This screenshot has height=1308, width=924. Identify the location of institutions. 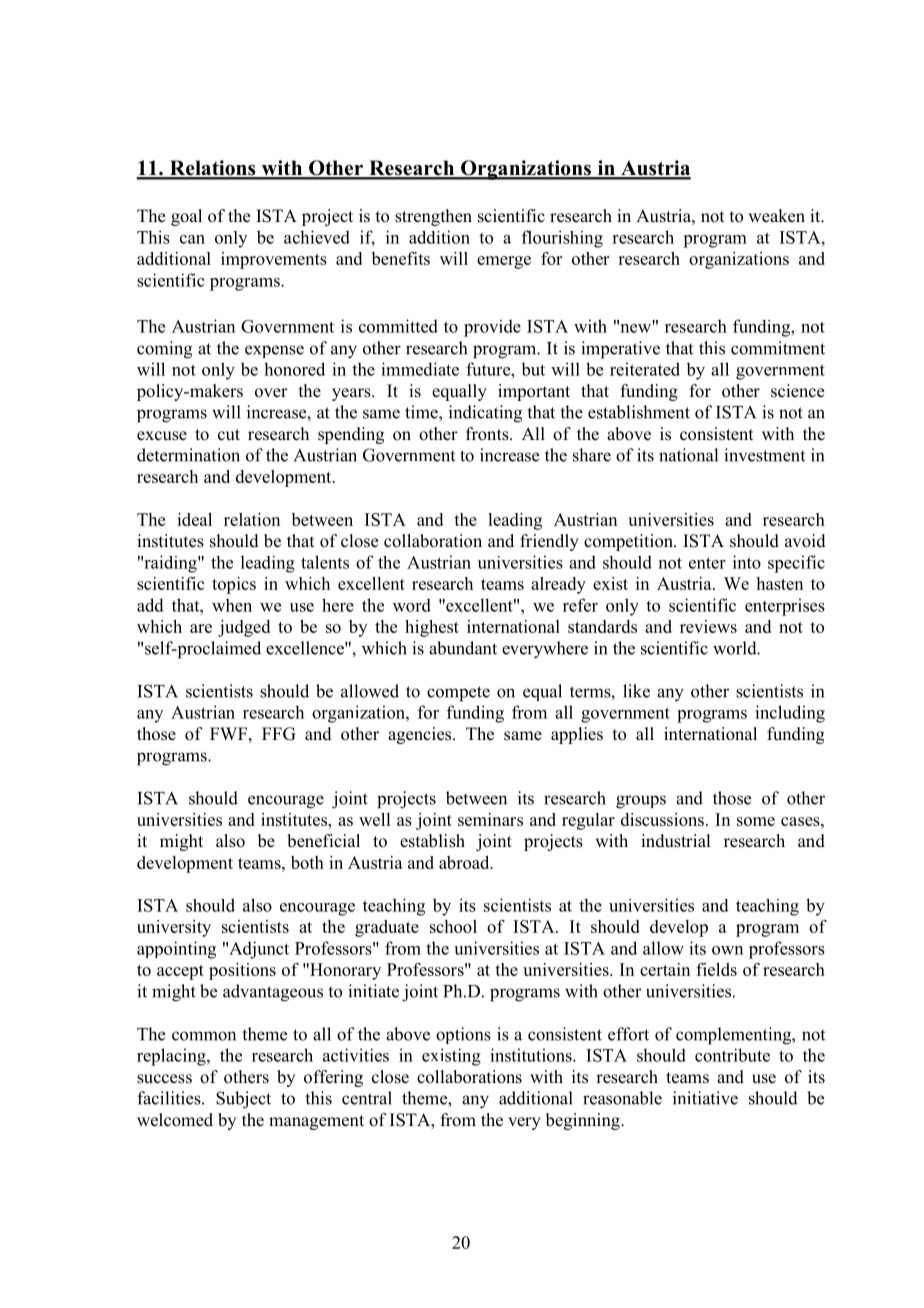
(532, 1055).
